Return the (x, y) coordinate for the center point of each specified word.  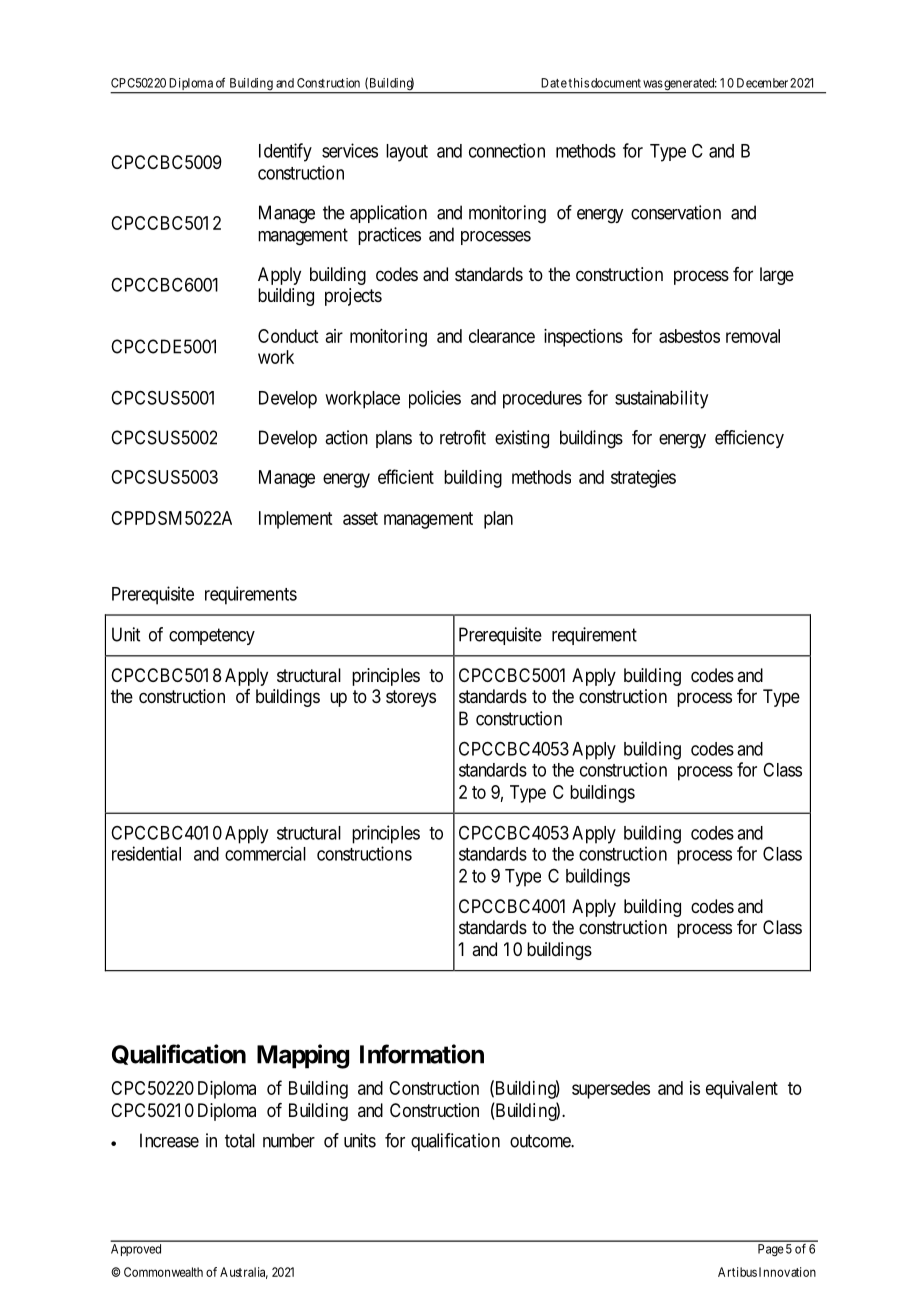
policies (435, 399)
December (762, 83)
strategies (643, 479)
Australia (244, 1273)
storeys (411, 698)
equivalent (742, 1090)
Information (422, 1054)
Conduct (288, 336)
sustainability (661, 399)
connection (507, 150)
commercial (265, 853)
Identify (285, 152)
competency (212, 636)
